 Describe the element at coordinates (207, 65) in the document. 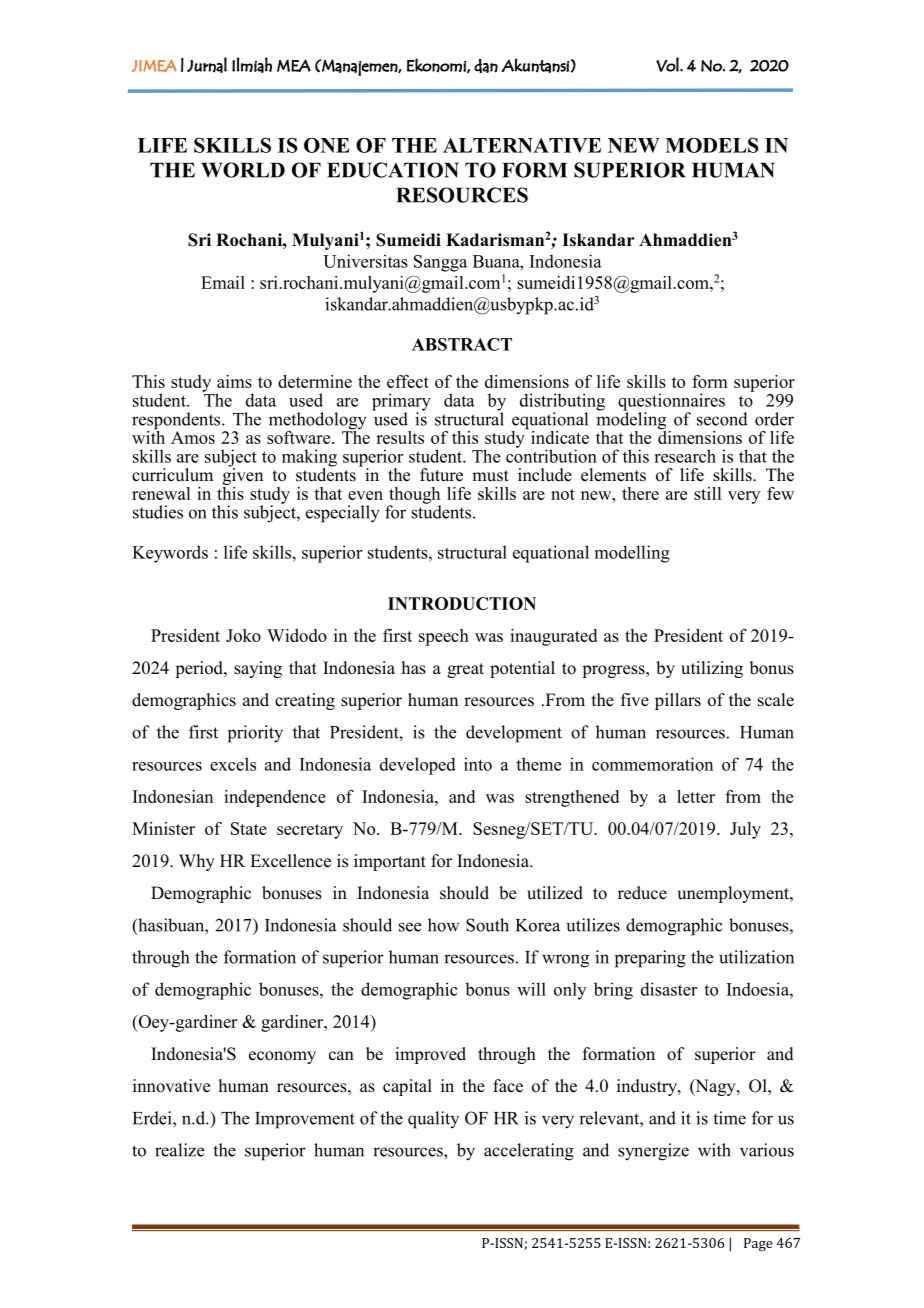

I see `Jurnal` at that location.
